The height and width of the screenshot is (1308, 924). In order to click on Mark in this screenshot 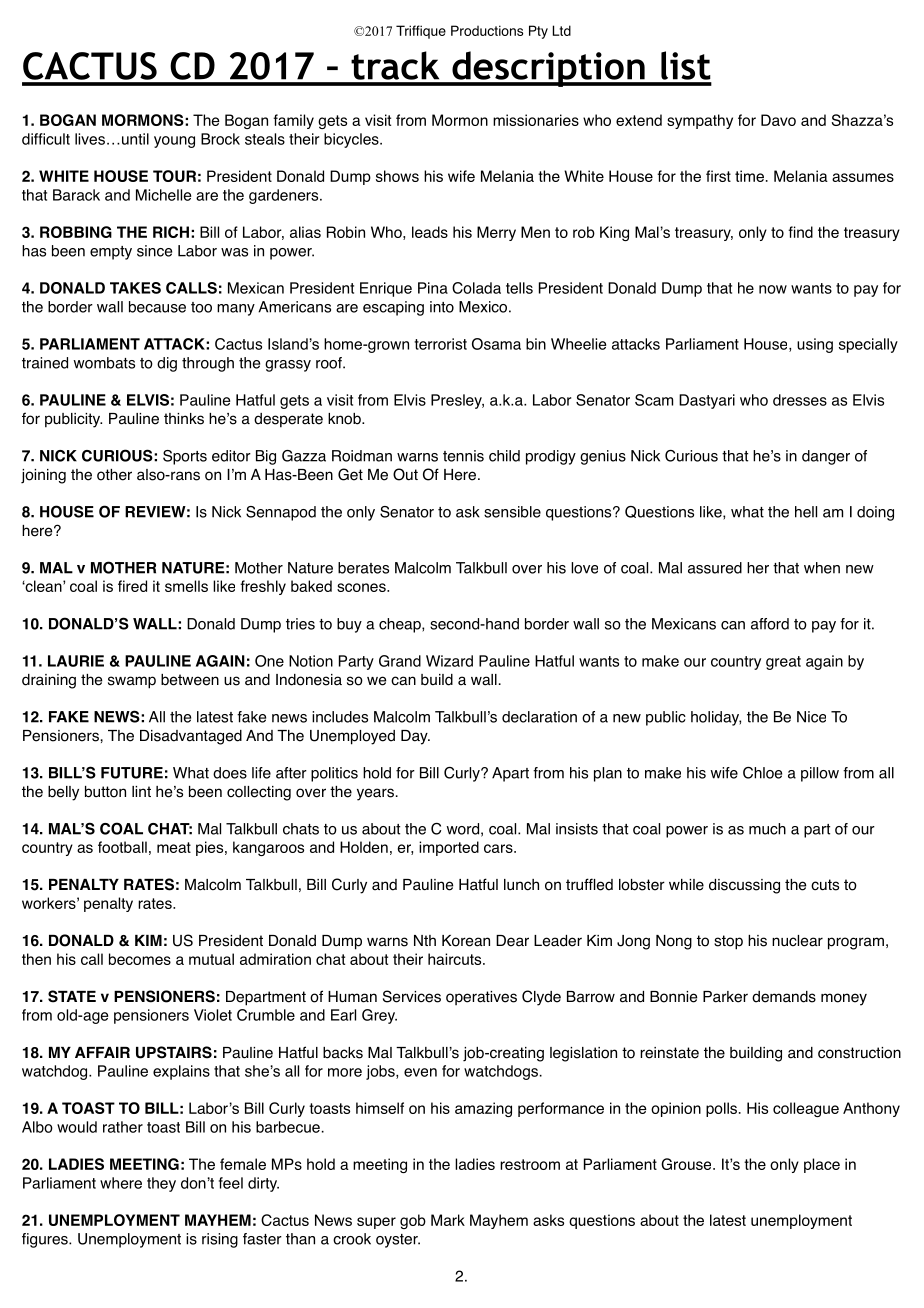, I will do `click(448, 1220)`.
